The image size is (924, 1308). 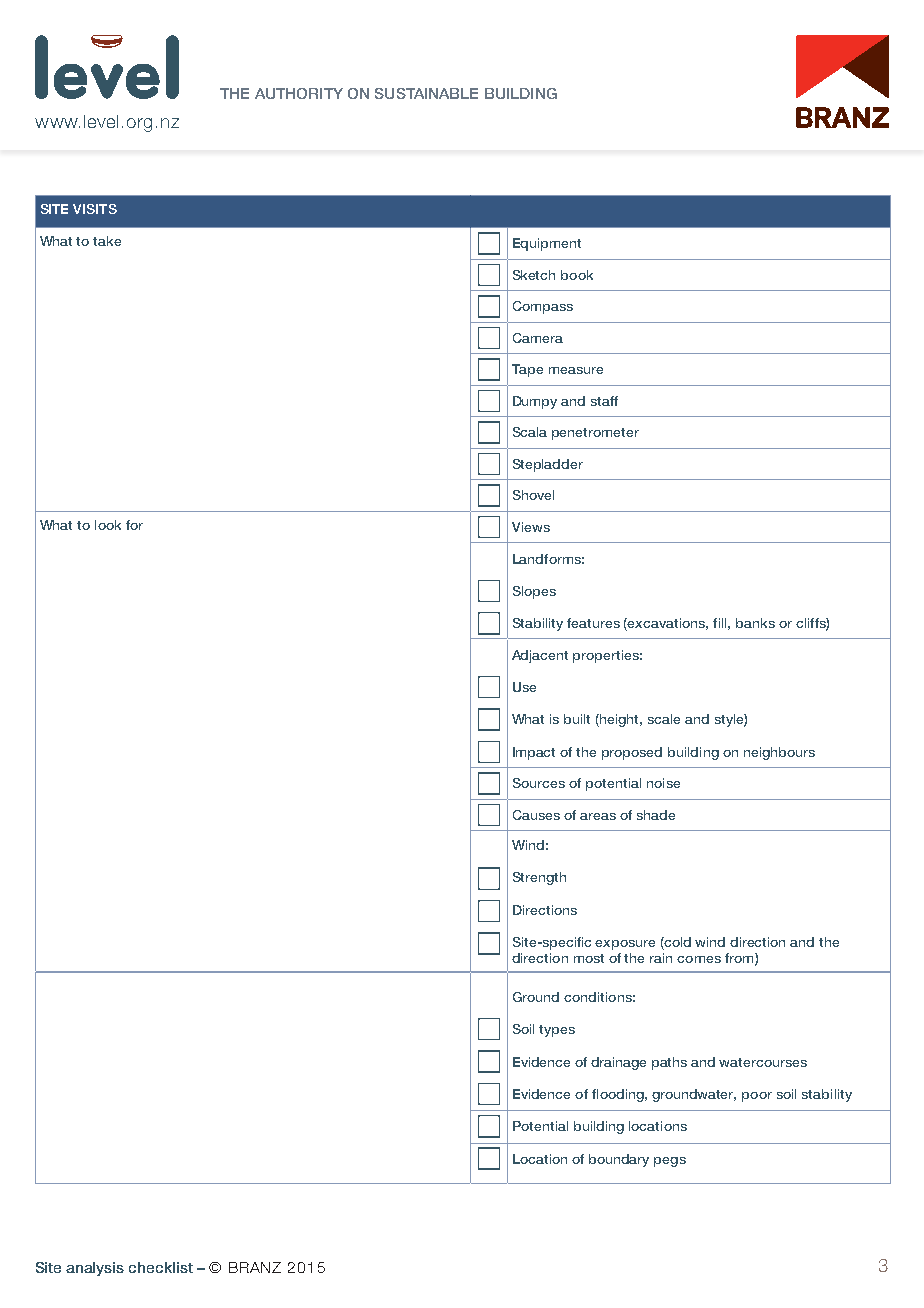 What do you see at coordinates (531, 527) in the page?
I see `Views` at bounding box center [531, 527].
